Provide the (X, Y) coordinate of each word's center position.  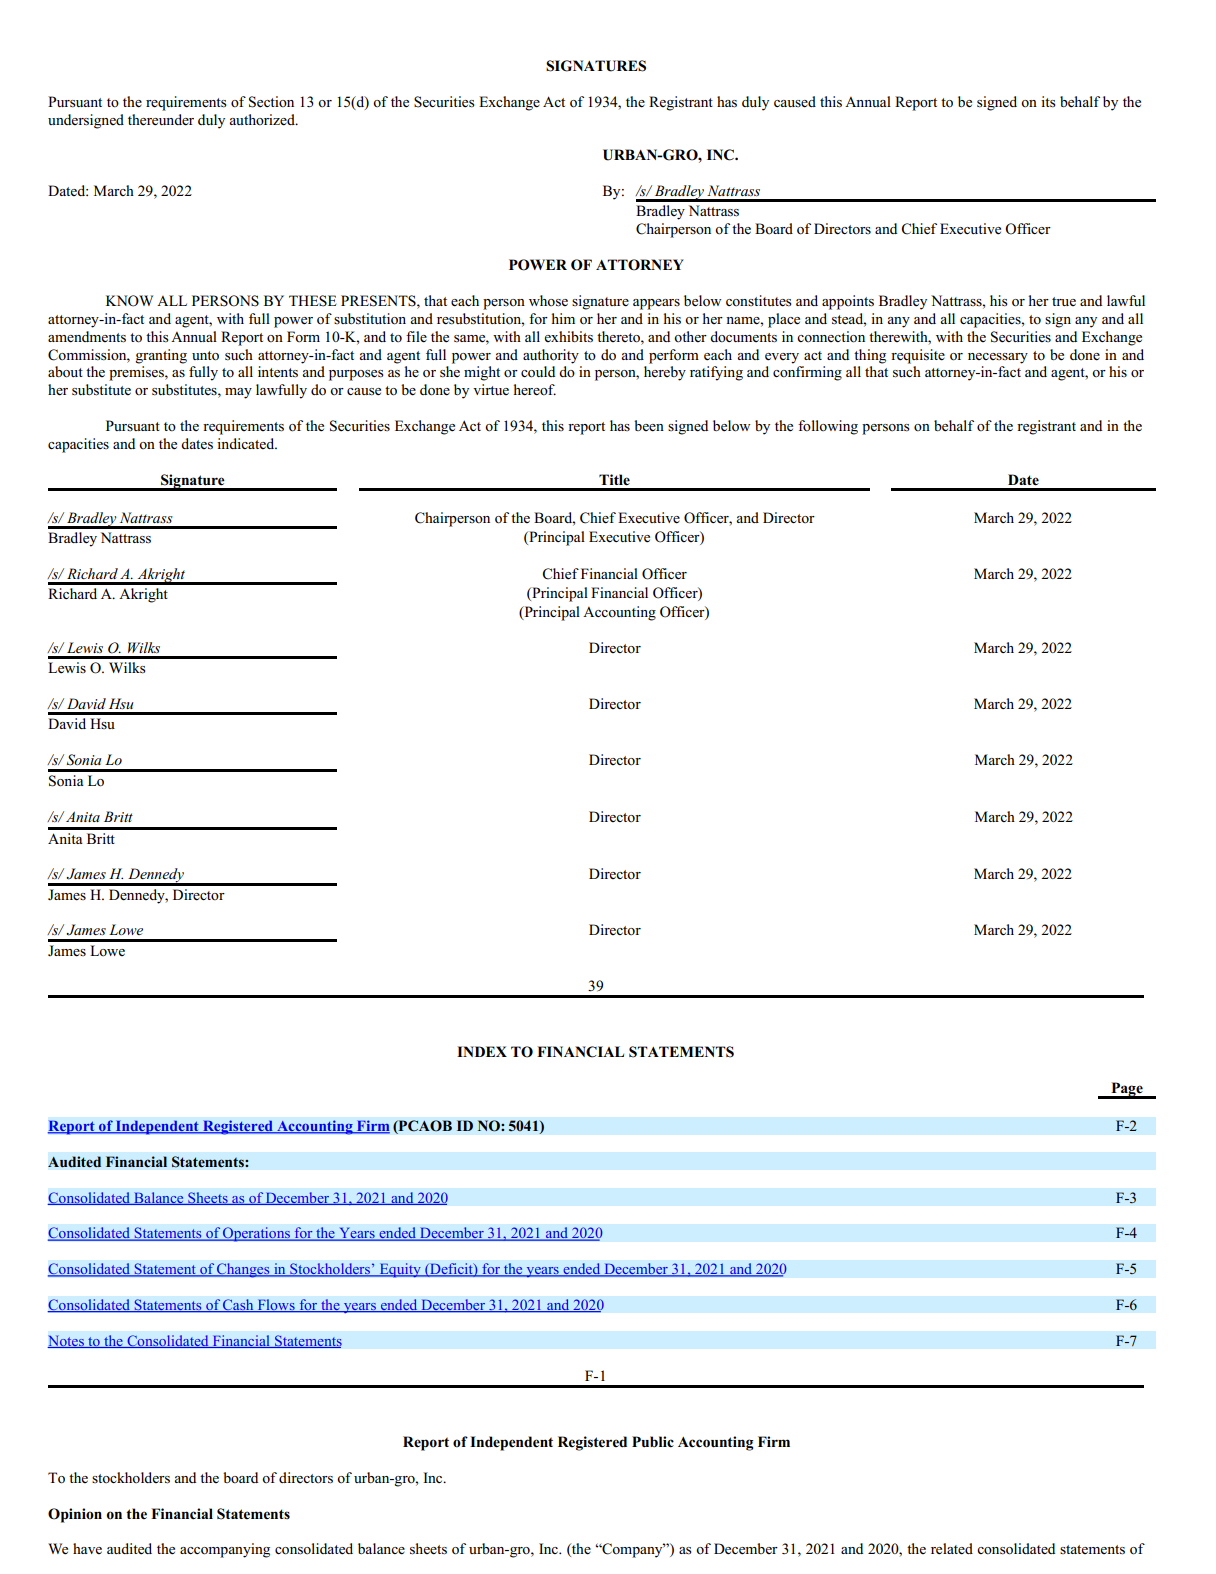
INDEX (482, 1051)
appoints (848, 302)
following (828, 427)
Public (653, 1442)
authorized (263, 120)
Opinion (75, 1515)
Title (614, 480)
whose (548, 301)
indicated (247, 443)
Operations (256, 1234)
